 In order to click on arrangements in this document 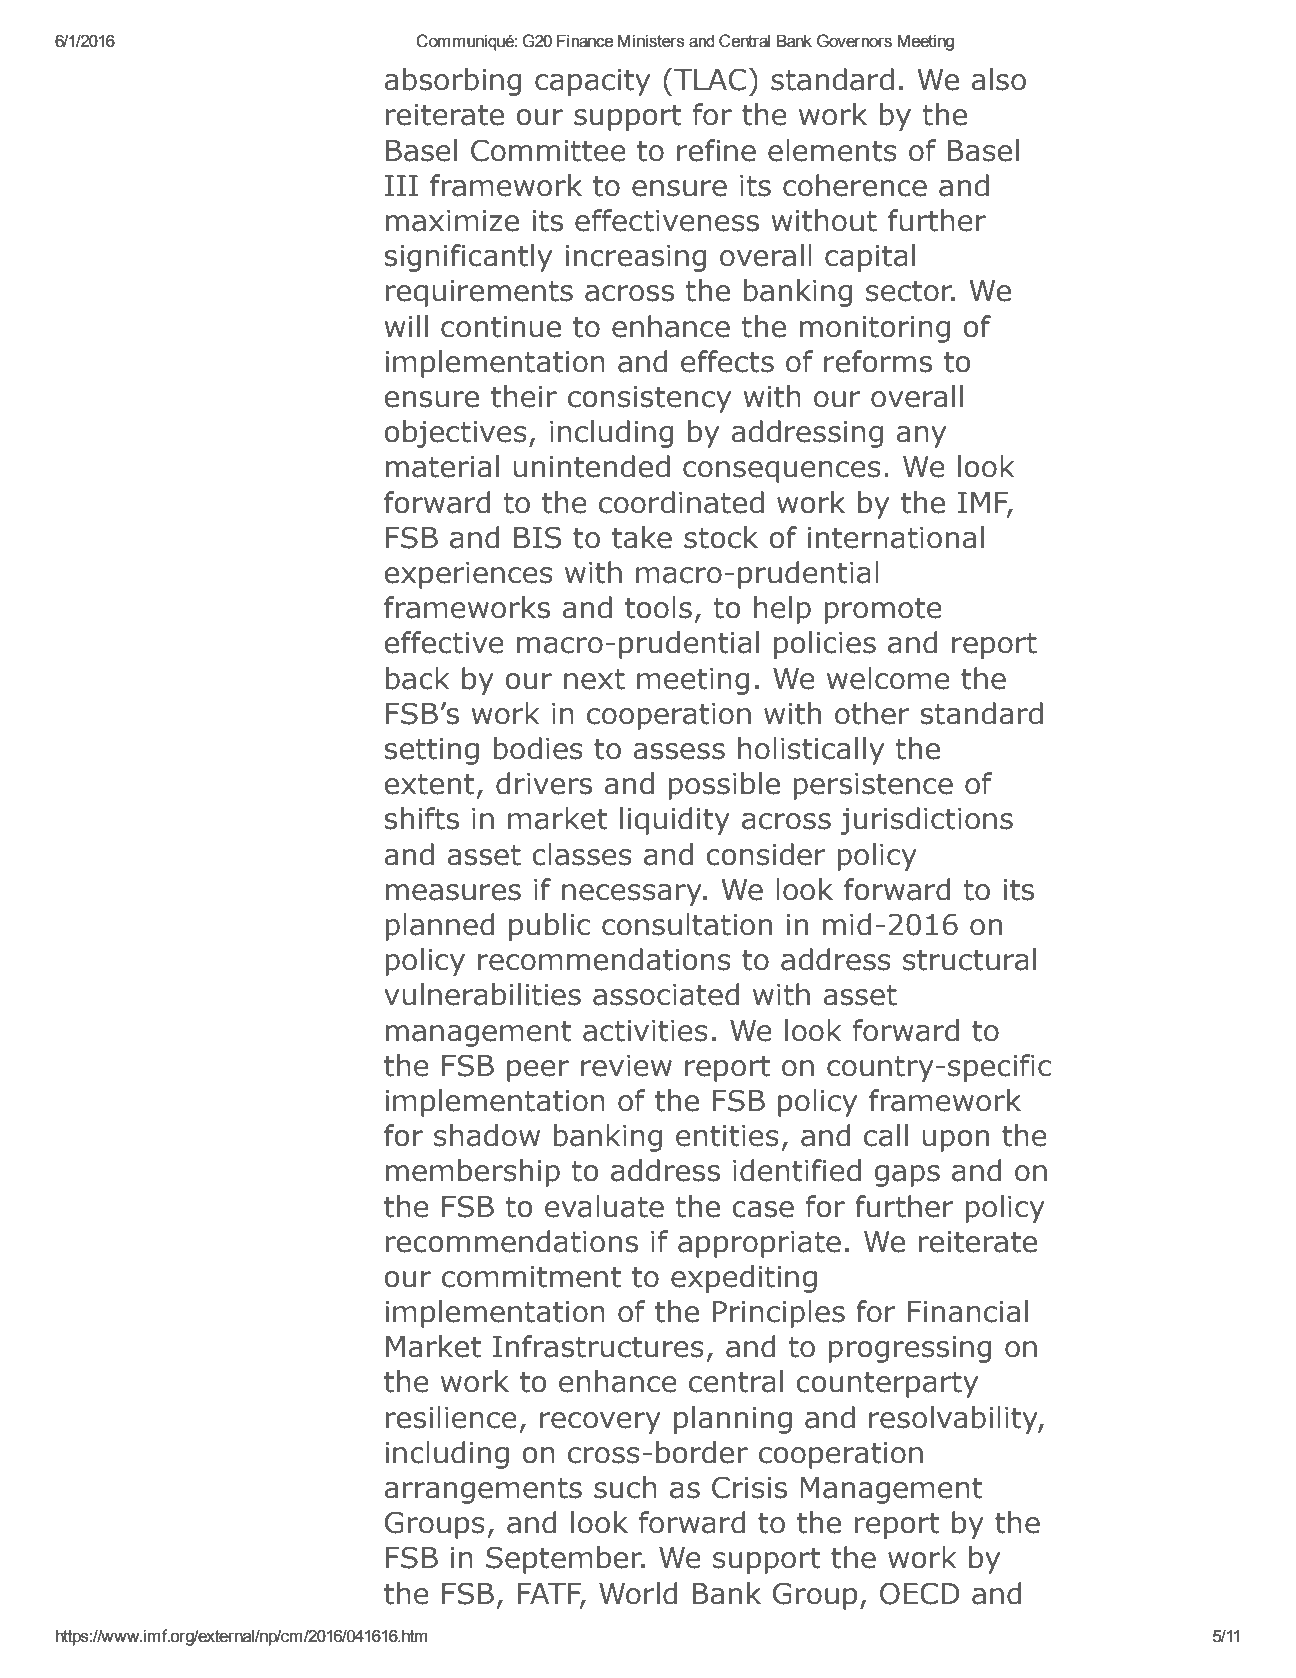, I will do `click(483, 1491)`.
